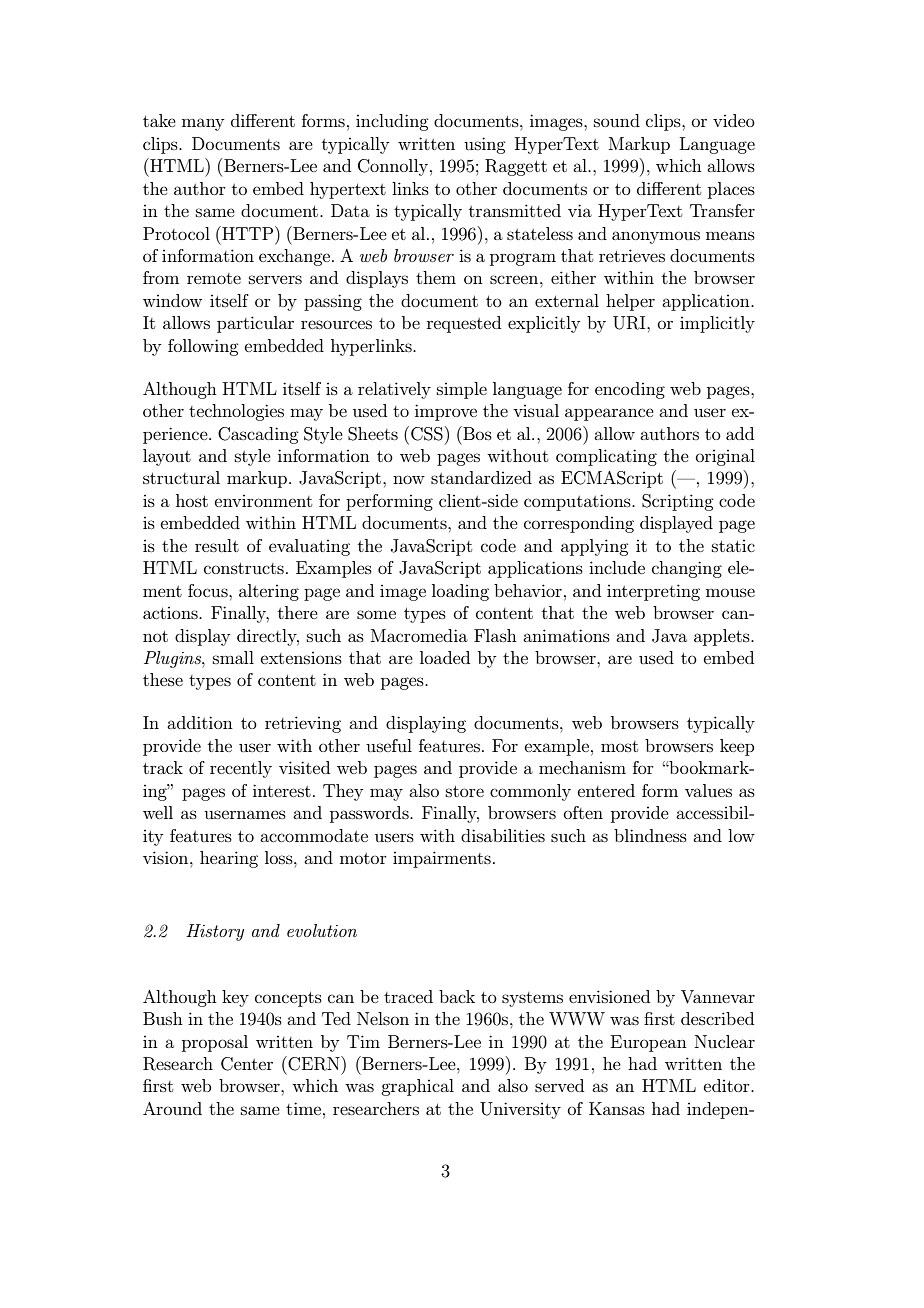 The image size is (924, 1308). I want to click on result, so click(217, 545).
